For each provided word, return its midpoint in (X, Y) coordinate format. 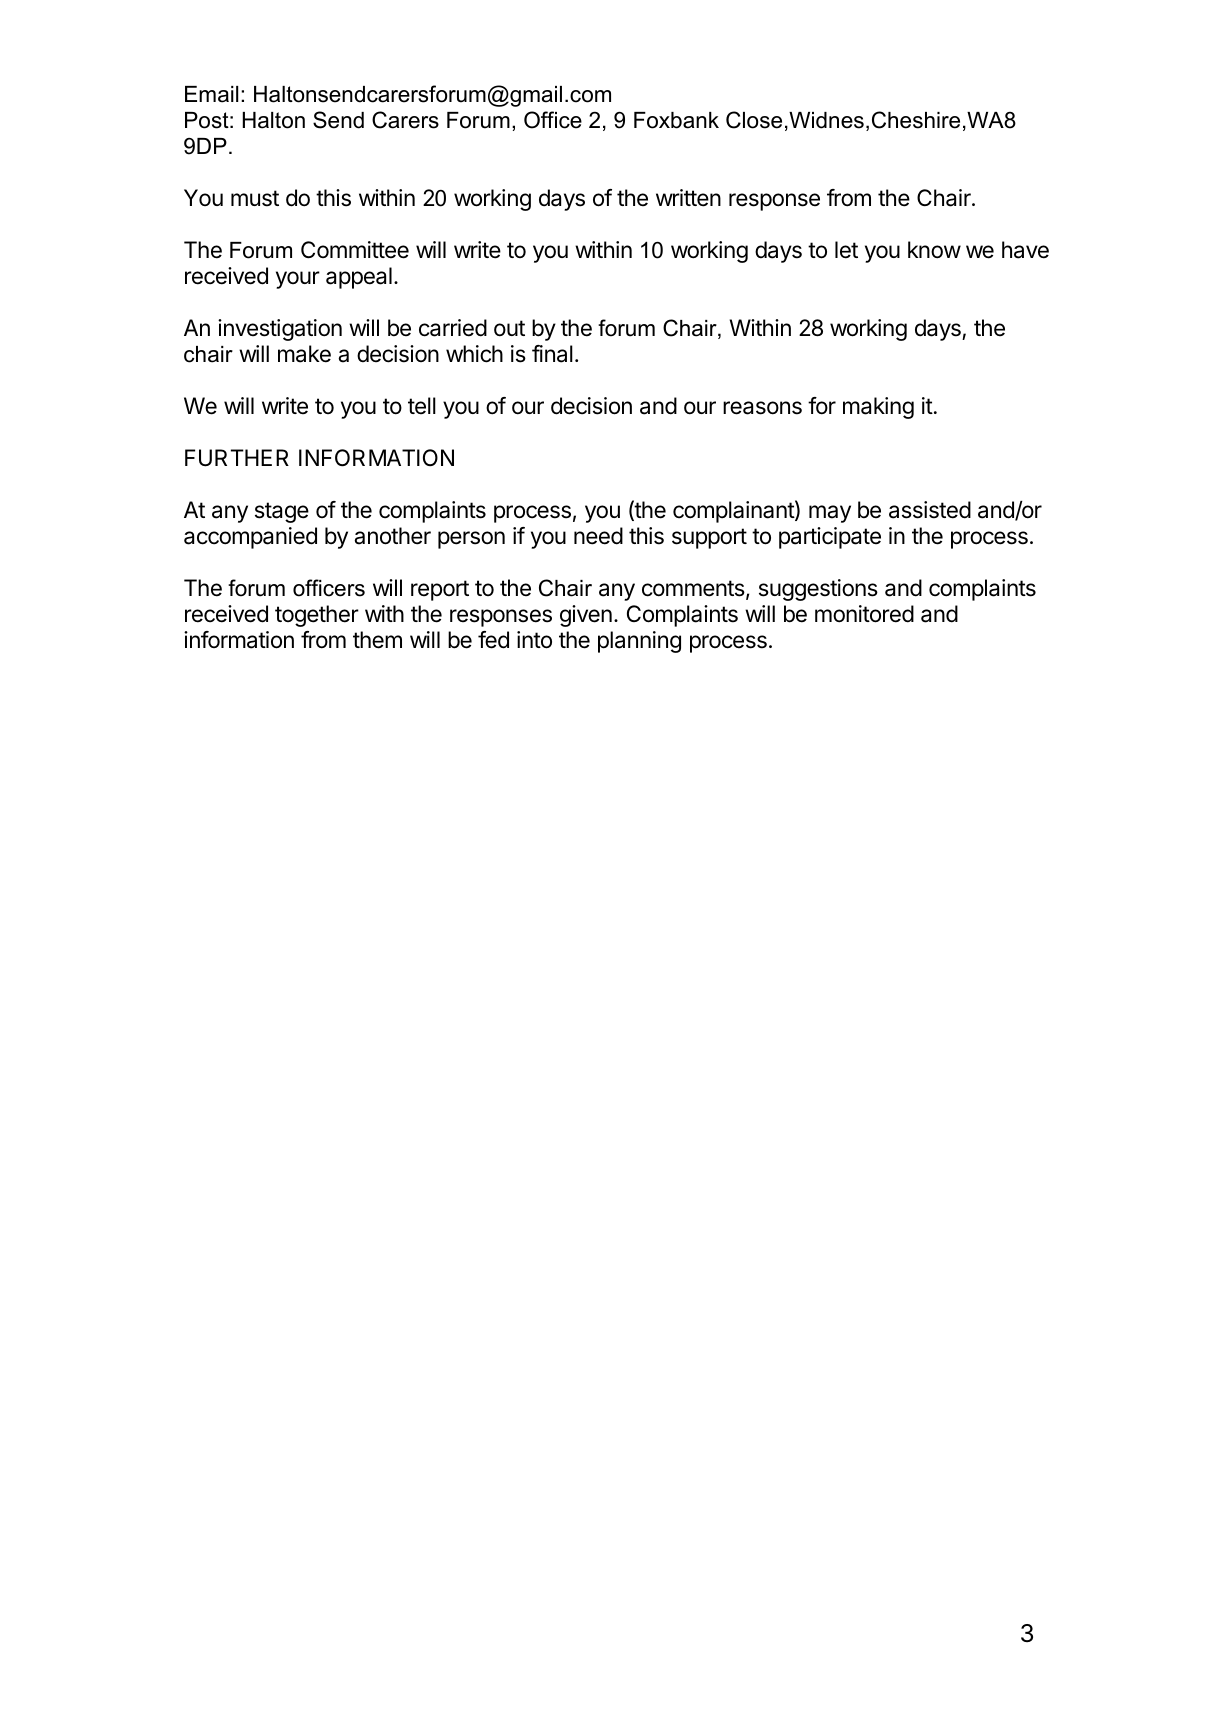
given (586, 616)
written (688, 198)
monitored (864, 614)
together (317, 616)
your (298, 280)
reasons (762, 408)
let (846, 250)
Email (211, 94)
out (509, 328)
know (934, 250)
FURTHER (237, 458)
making (878, 408)
